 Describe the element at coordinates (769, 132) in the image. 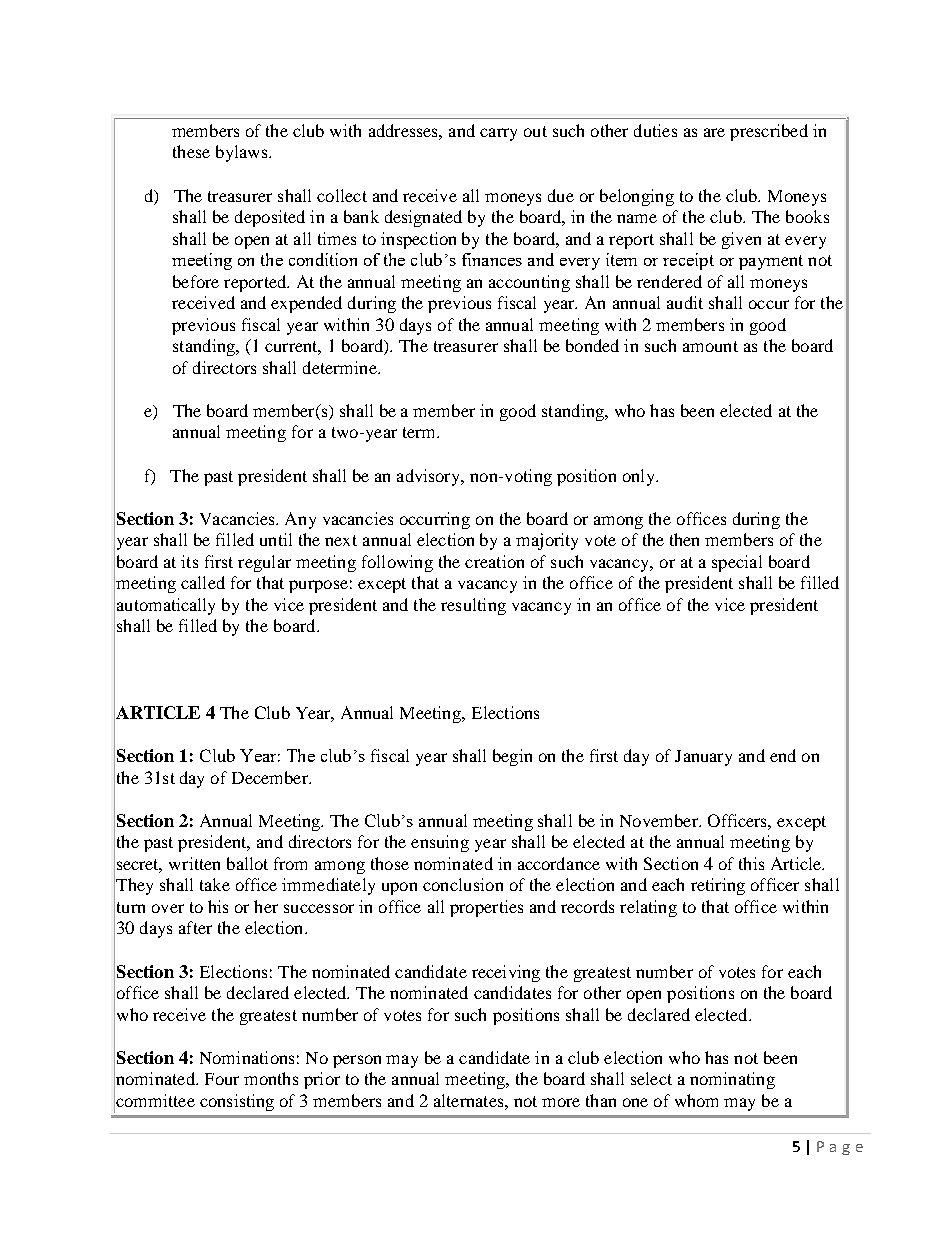

I see `prescribed` at that location.
